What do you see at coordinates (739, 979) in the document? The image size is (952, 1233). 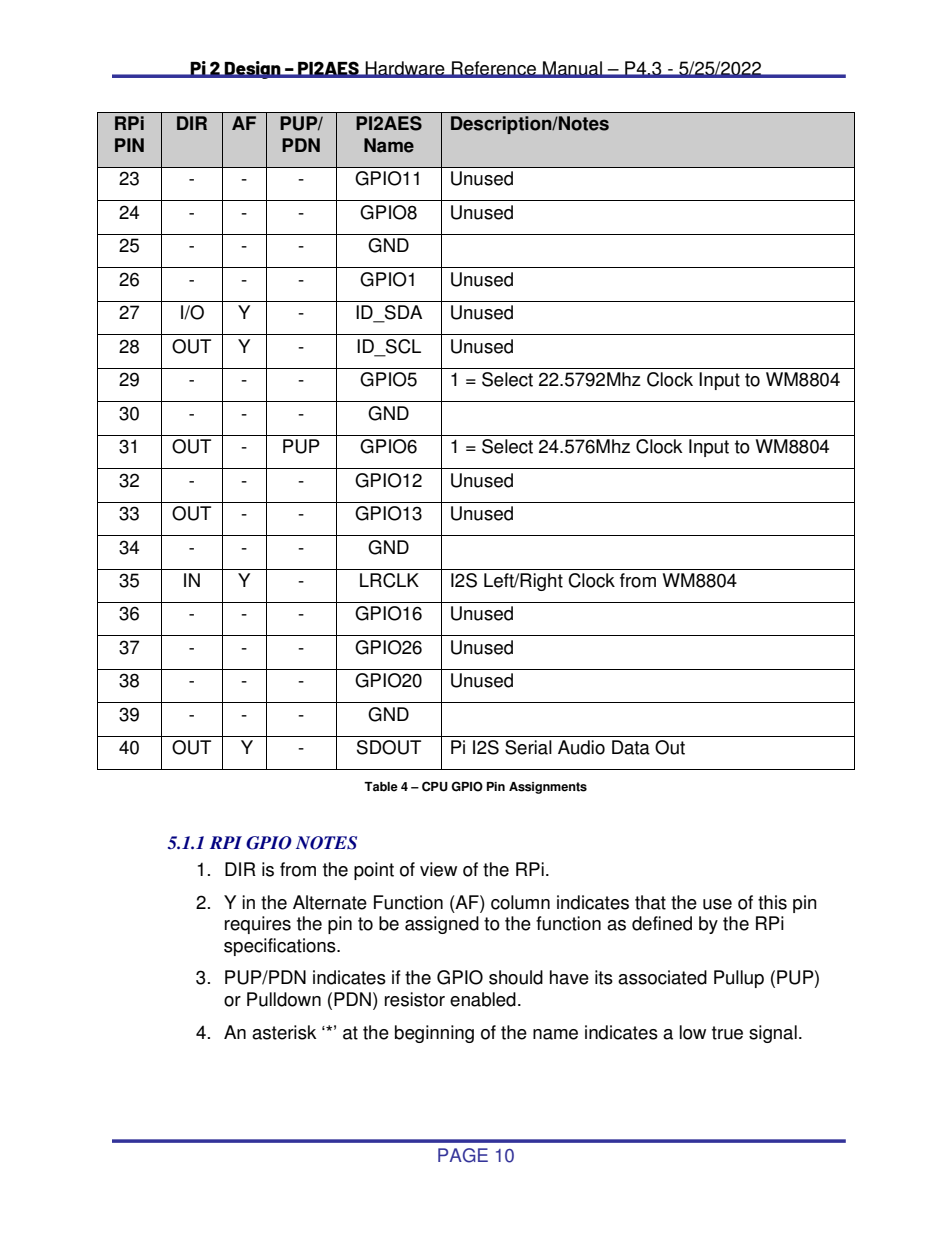 I see `Pullup` at bounding box center [739, 979].
